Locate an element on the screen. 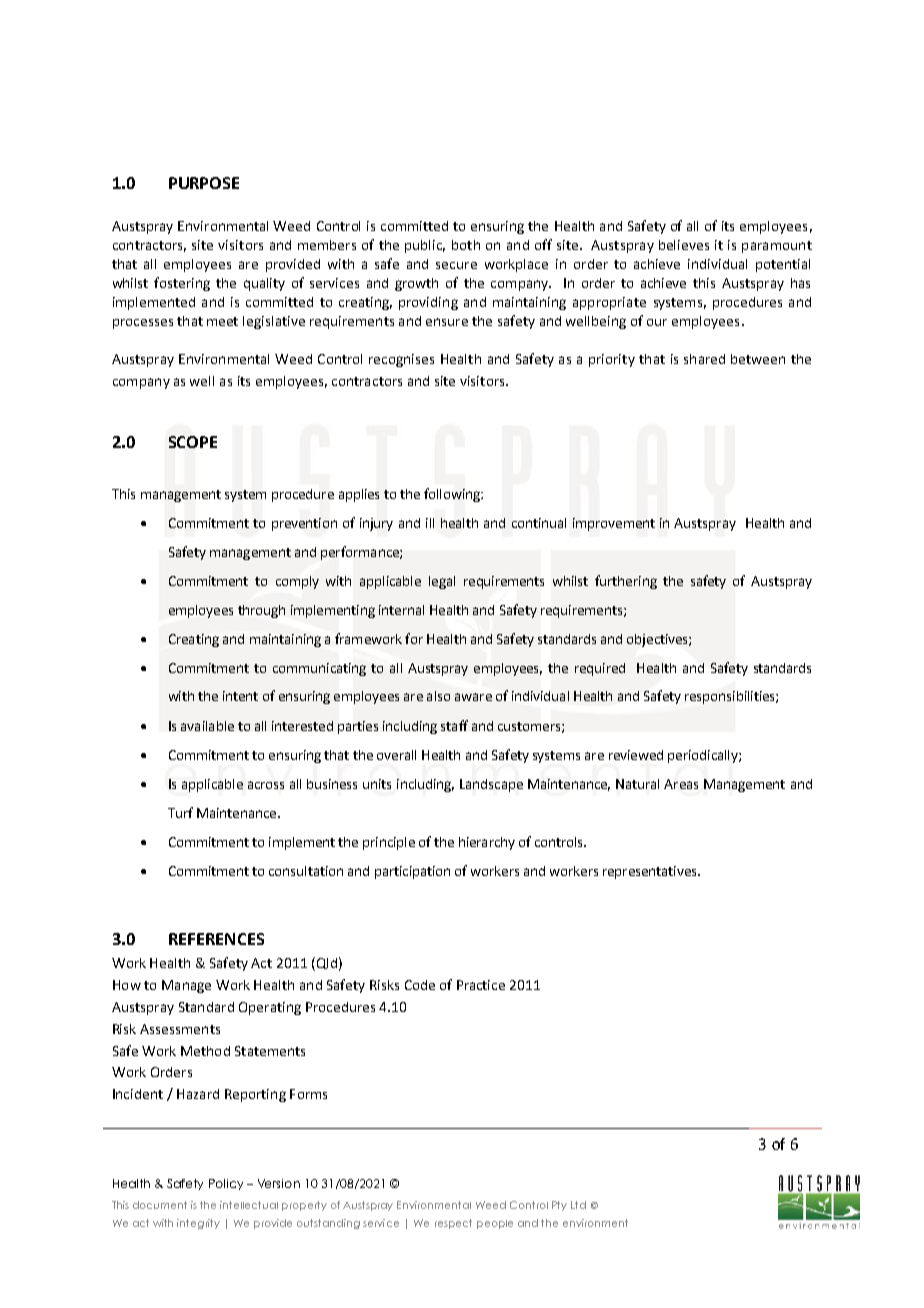 Image resolution: width=924 pixels, height=1308 pixels. aware is located at coordinates (473, 697).
